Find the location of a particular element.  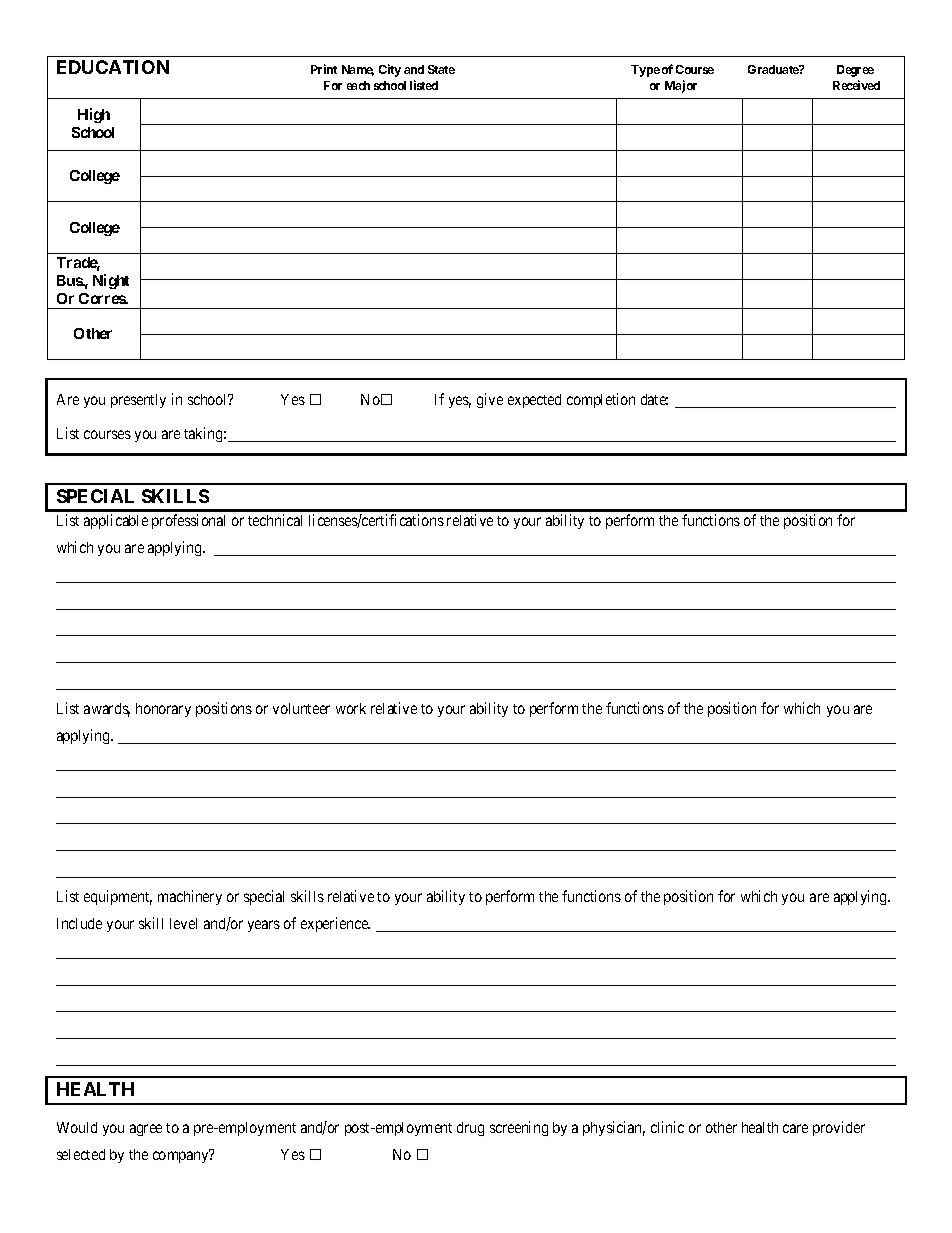

State is located at coordinates (441, 69).
